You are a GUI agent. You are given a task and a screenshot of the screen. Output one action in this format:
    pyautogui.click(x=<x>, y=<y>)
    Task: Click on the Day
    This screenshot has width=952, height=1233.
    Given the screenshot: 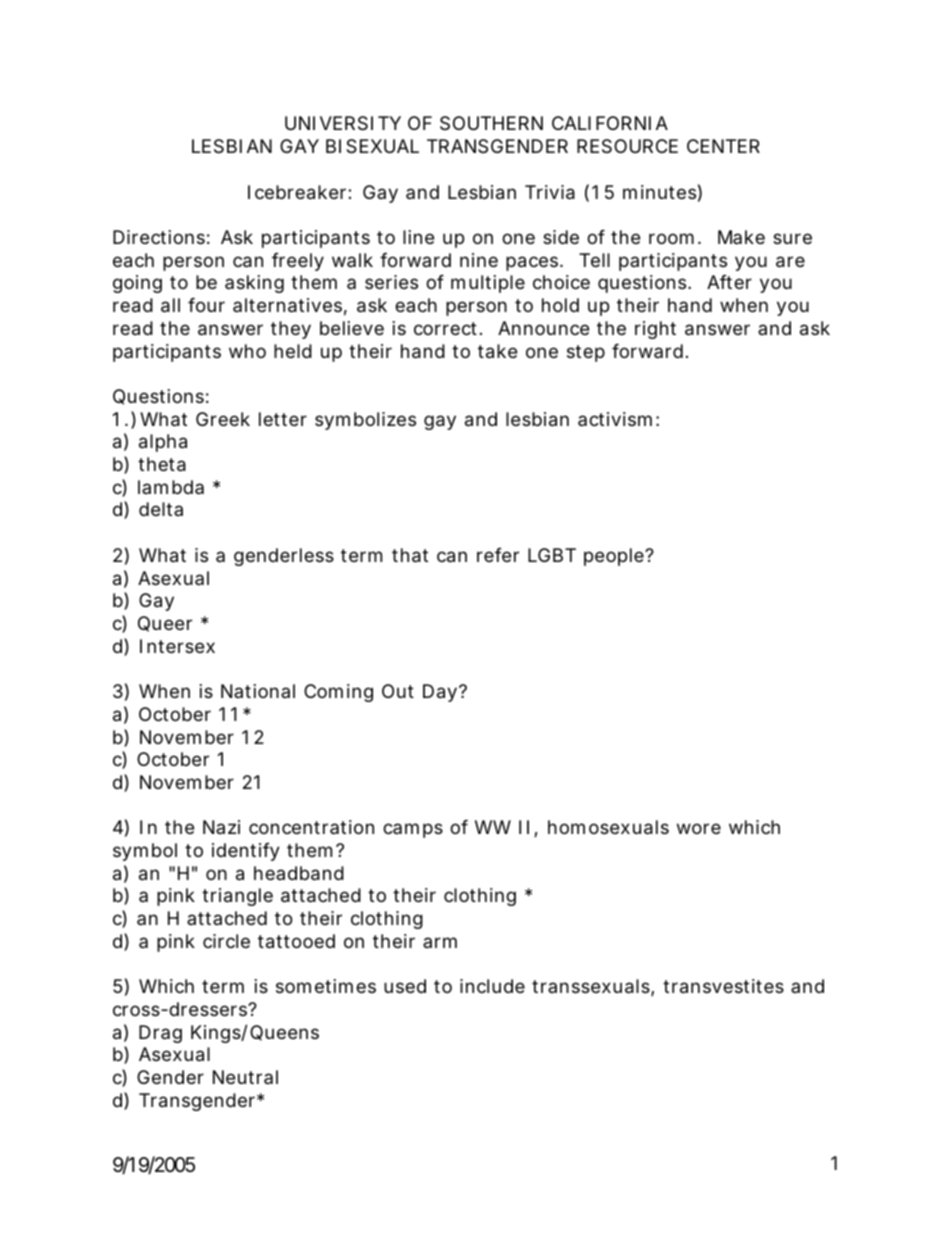 What is the action you would take?
    pyautogui.click(x=440, y=693)
